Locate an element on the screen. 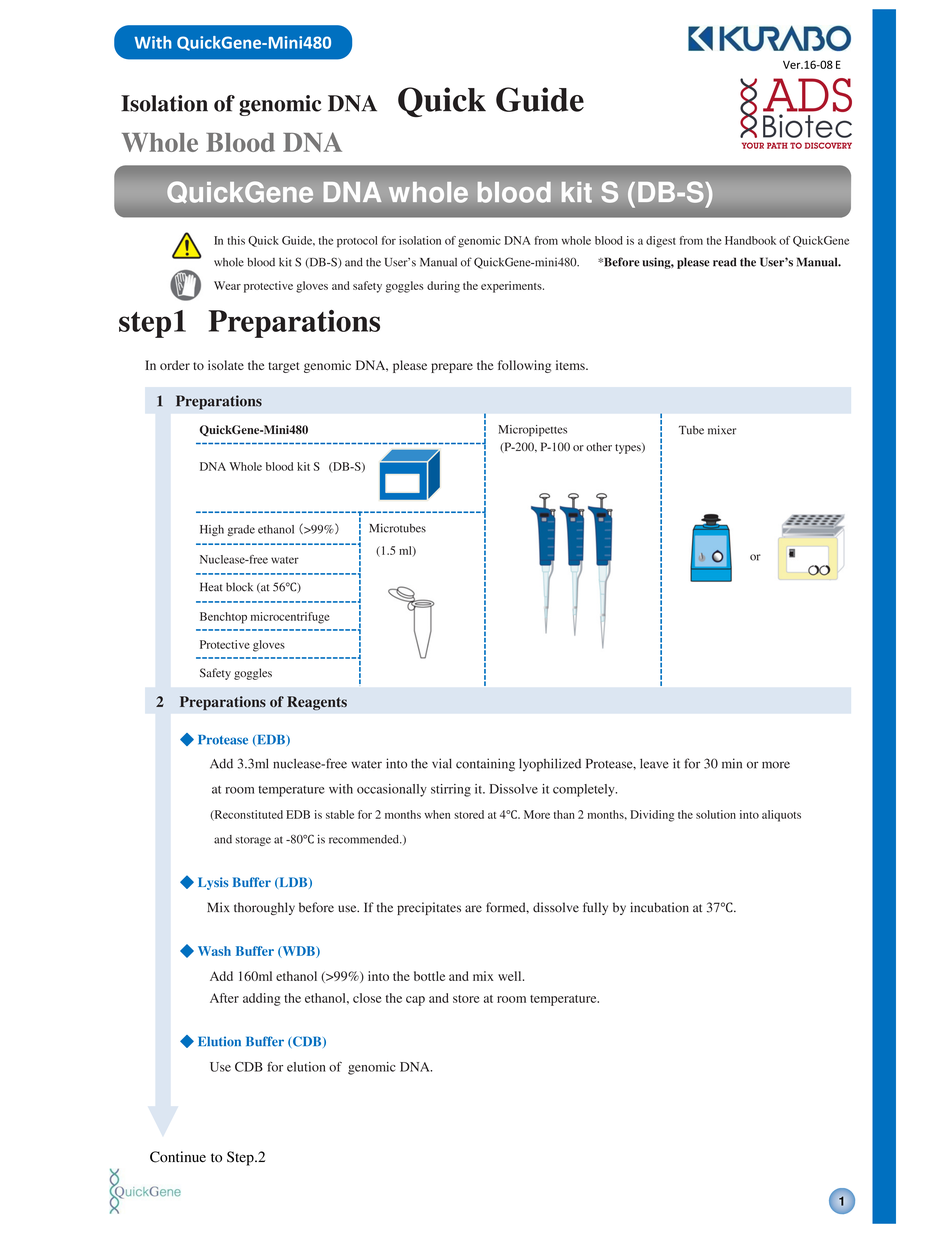 This screenshot has height=1233, width=952. types is located at coordinates (629, 448).
